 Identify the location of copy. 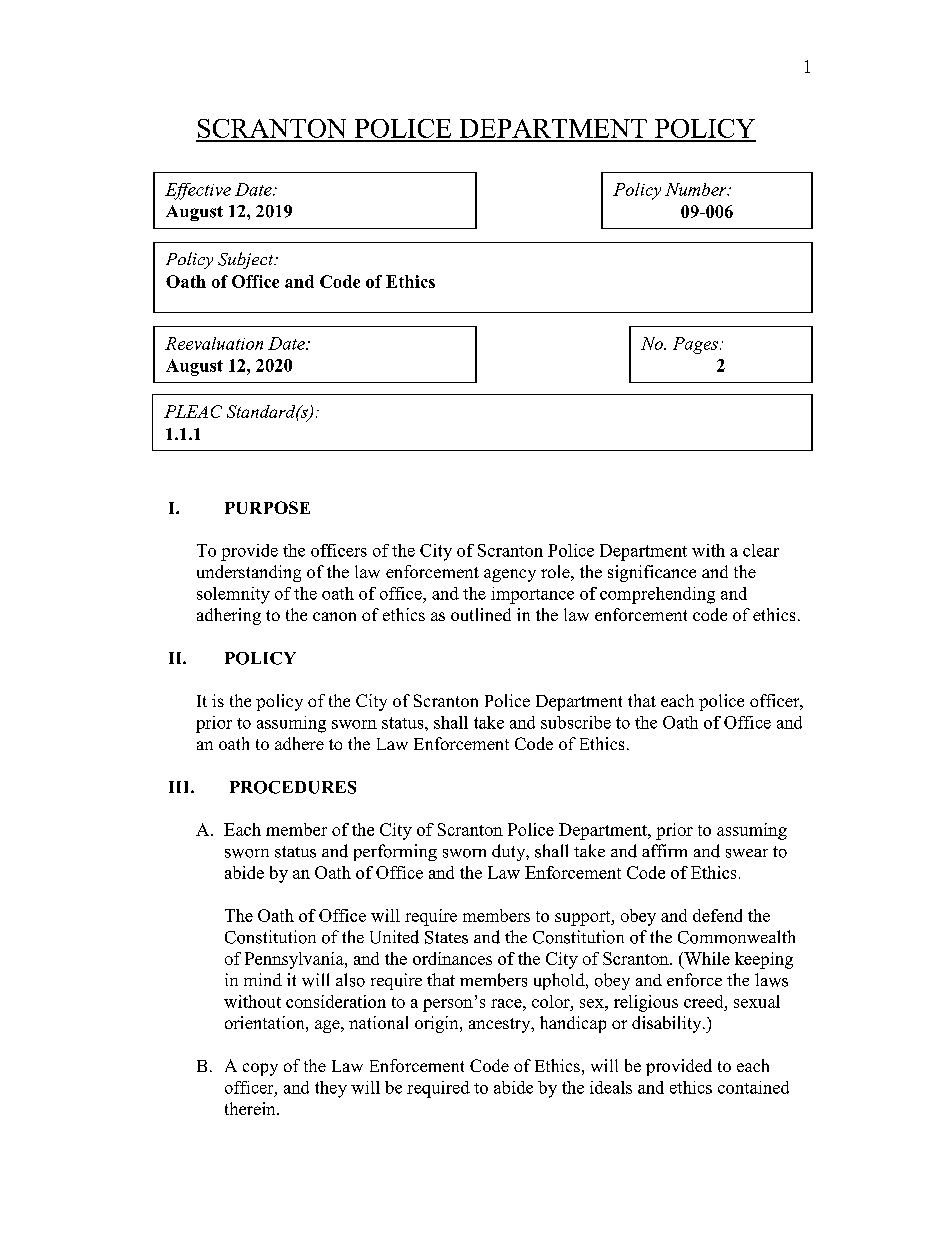
(260, 1069).
